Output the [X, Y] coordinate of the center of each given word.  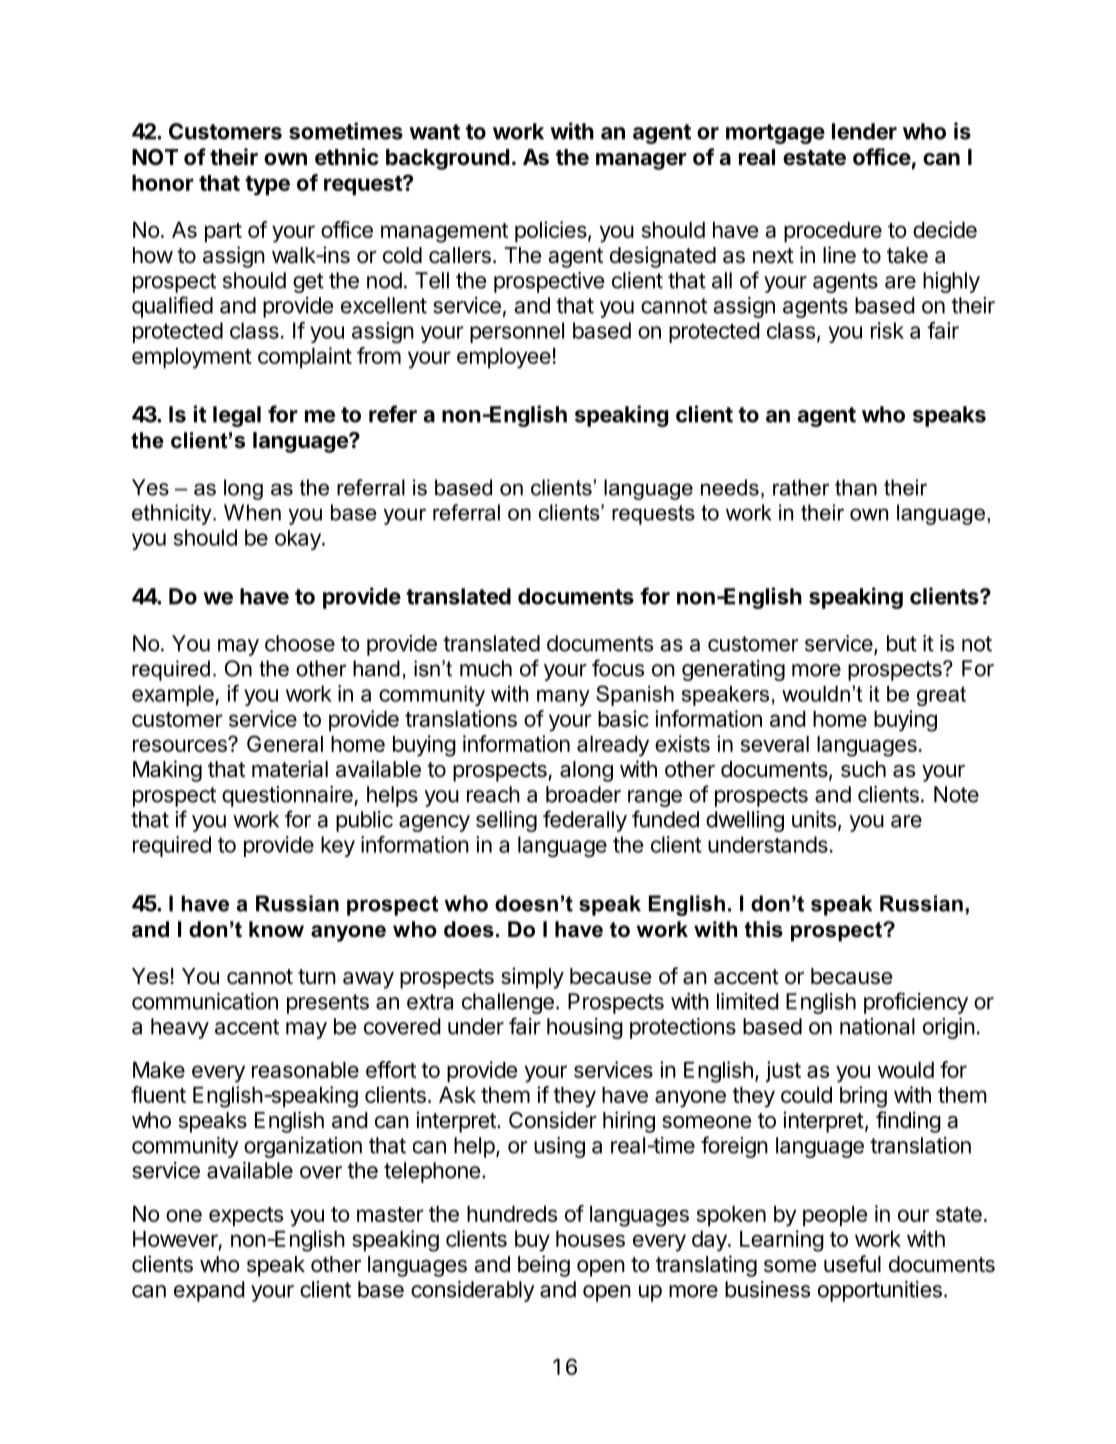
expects [246, 1217]
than [856, 487]
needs [730, 487]
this [764, 929]
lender [864, 131]
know [276, 929]
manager [641, 161]
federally [585, 821]
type [267, 186]
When [252, 512]
